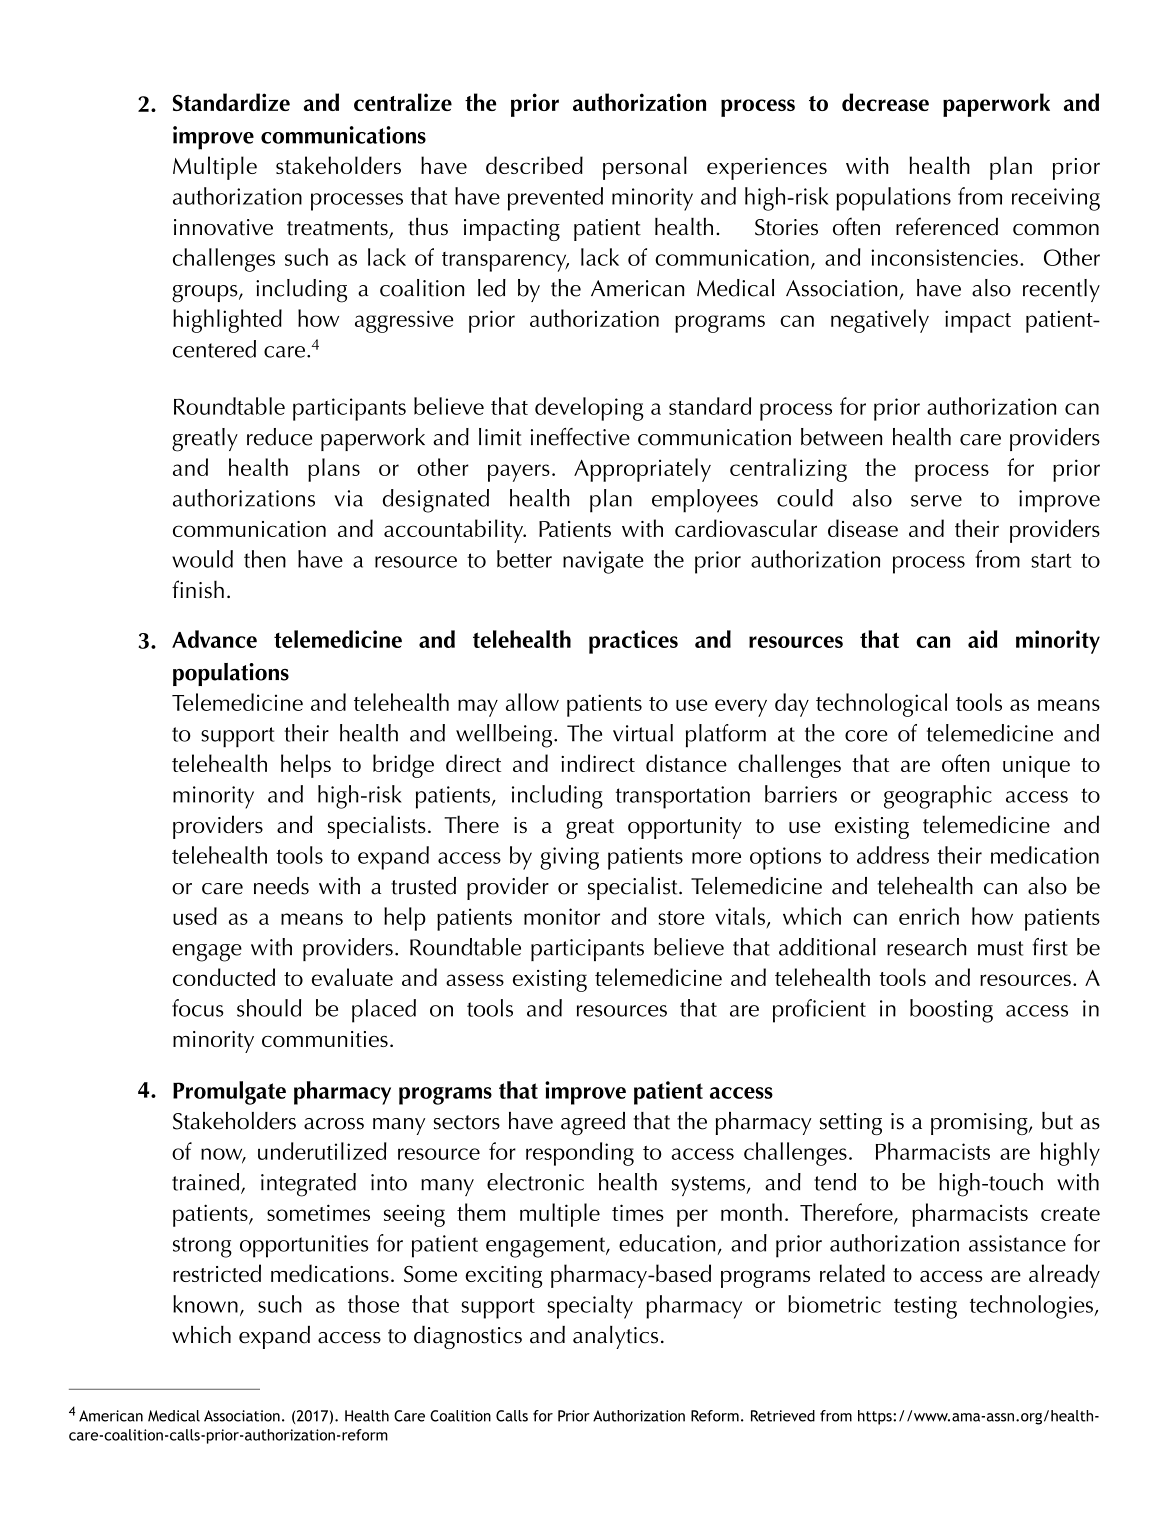 This image has width=1169, height=1513. Describe the element at coordinates (403, 102) in the image. I see `centralize` at that location.
